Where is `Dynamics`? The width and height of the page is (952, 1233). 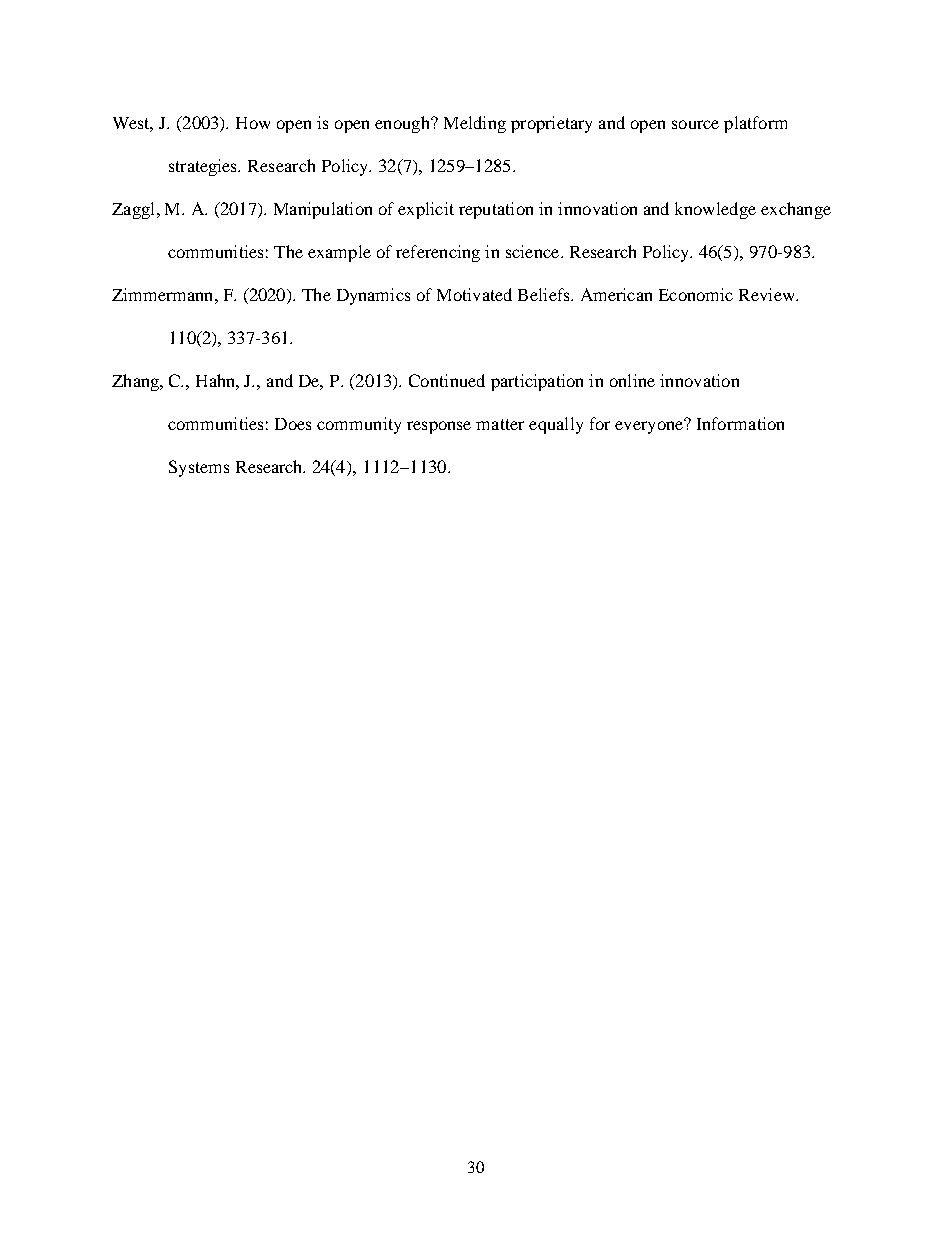 Dynamics is located at coordinates (373, 296).
